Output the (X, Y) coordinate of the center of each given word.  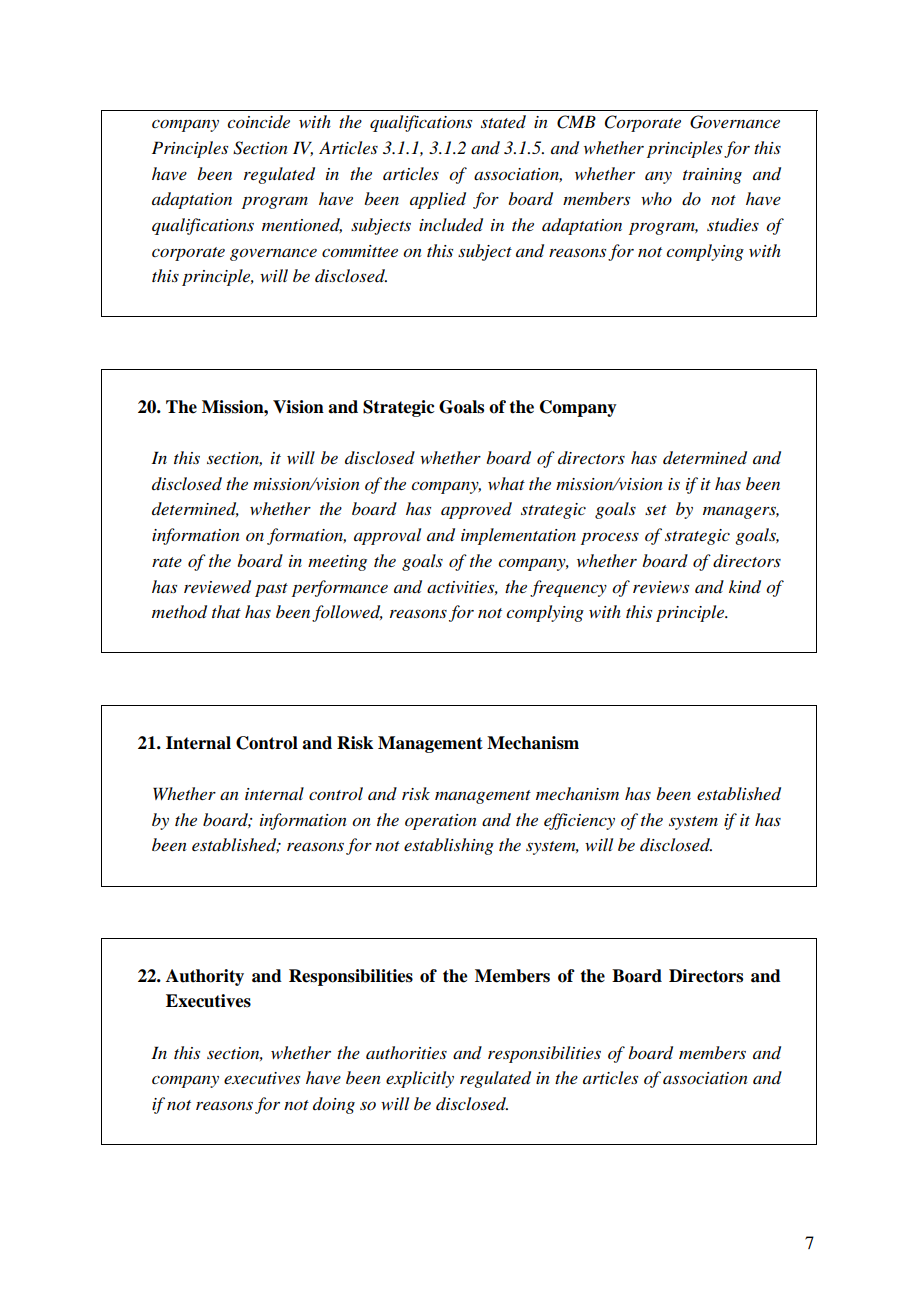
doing (334, 1105)
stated (503, 122)
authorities (406, 1053)
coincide (258, 122)
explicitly (420, 1079)
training (712, 176)
